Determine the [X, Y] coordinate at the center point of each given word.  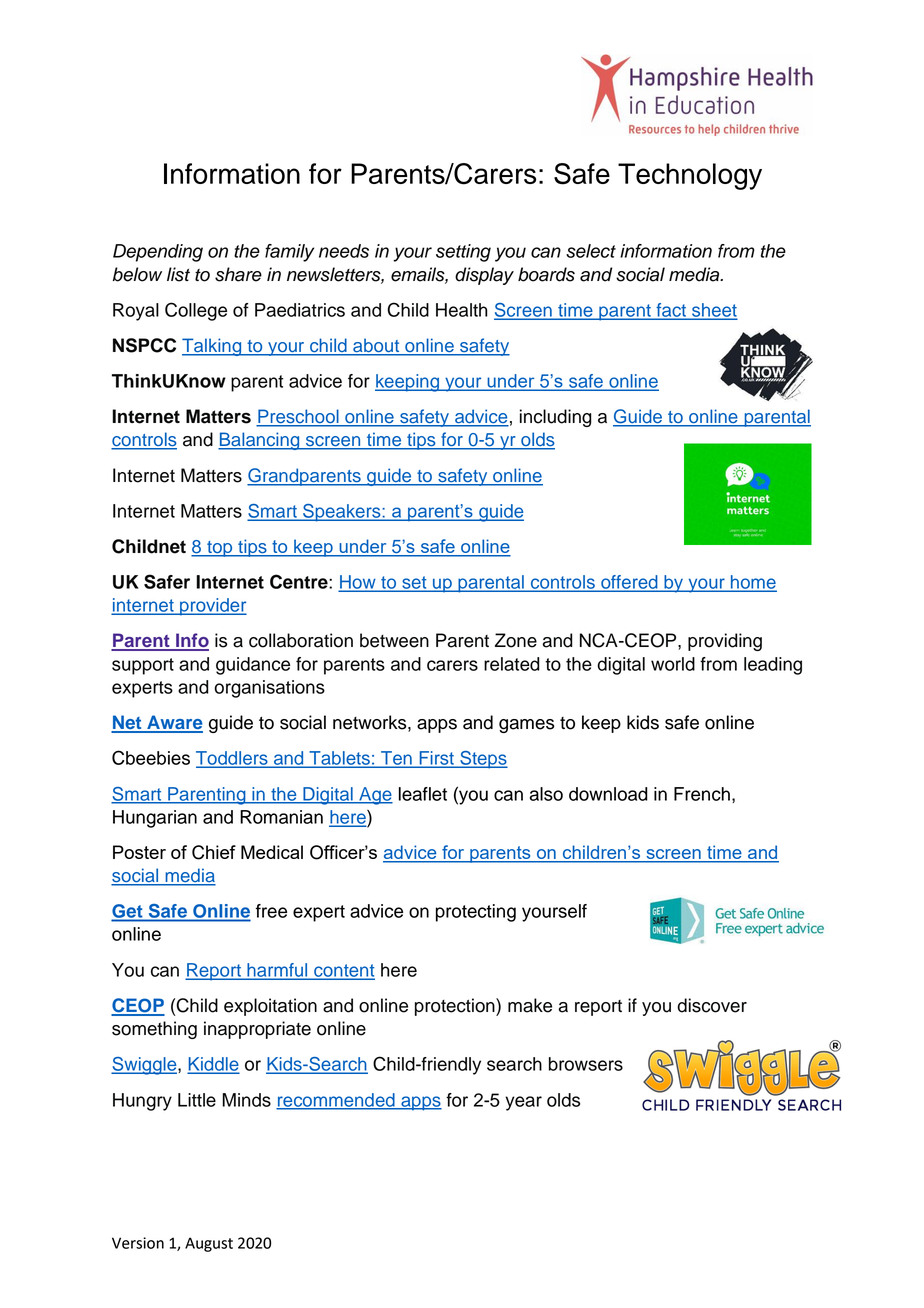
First [436, 759]
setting [463, 253]
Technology [690, 176]
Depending [158, 253]
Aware [174, 723]
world [673, 664]
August [209, 1244]
